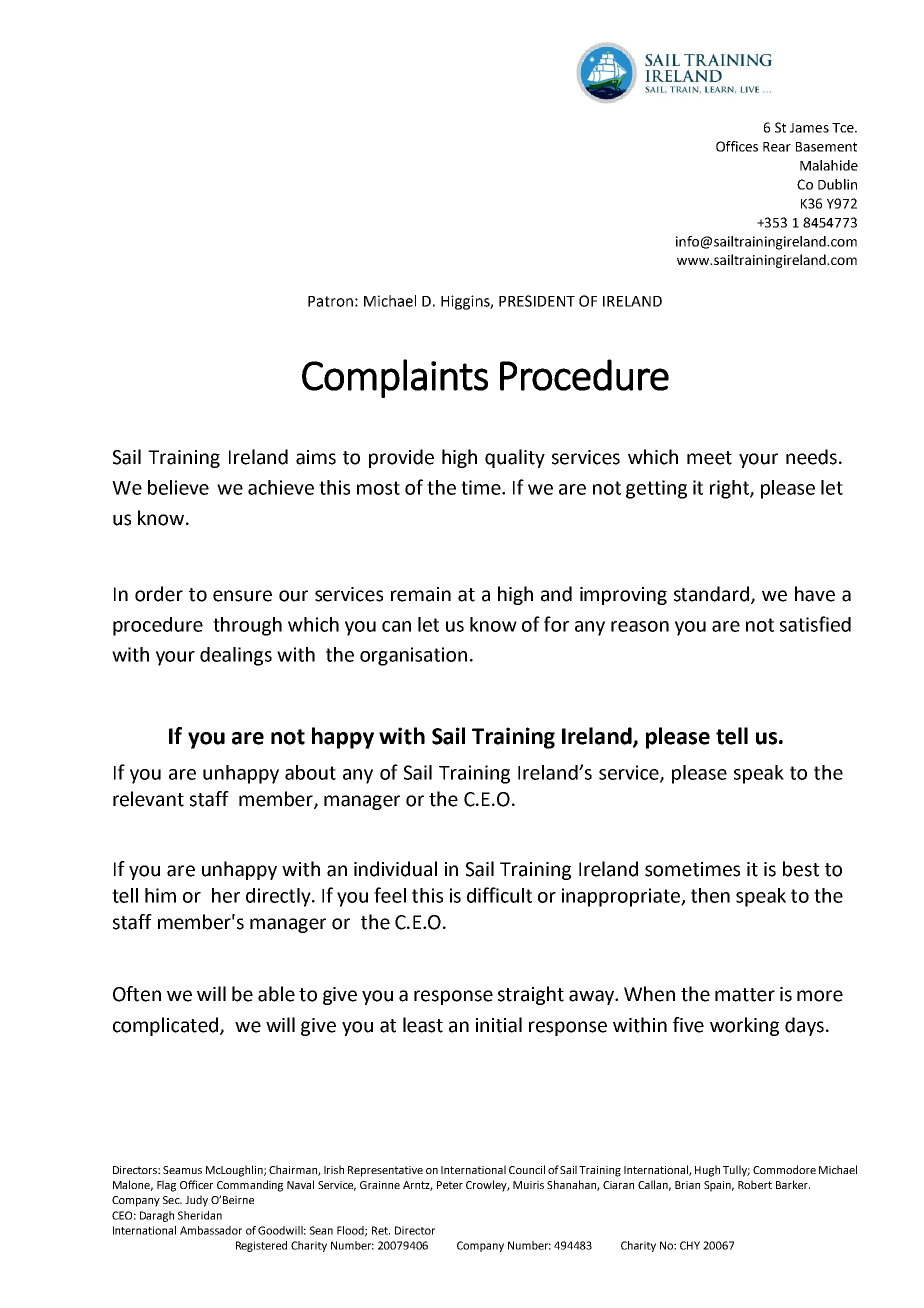 The height and width of the page is (1308, 924). What do you see at coordinates (815, 624) in the page?
I see `satisfied` at bounding box center [815, 624].
